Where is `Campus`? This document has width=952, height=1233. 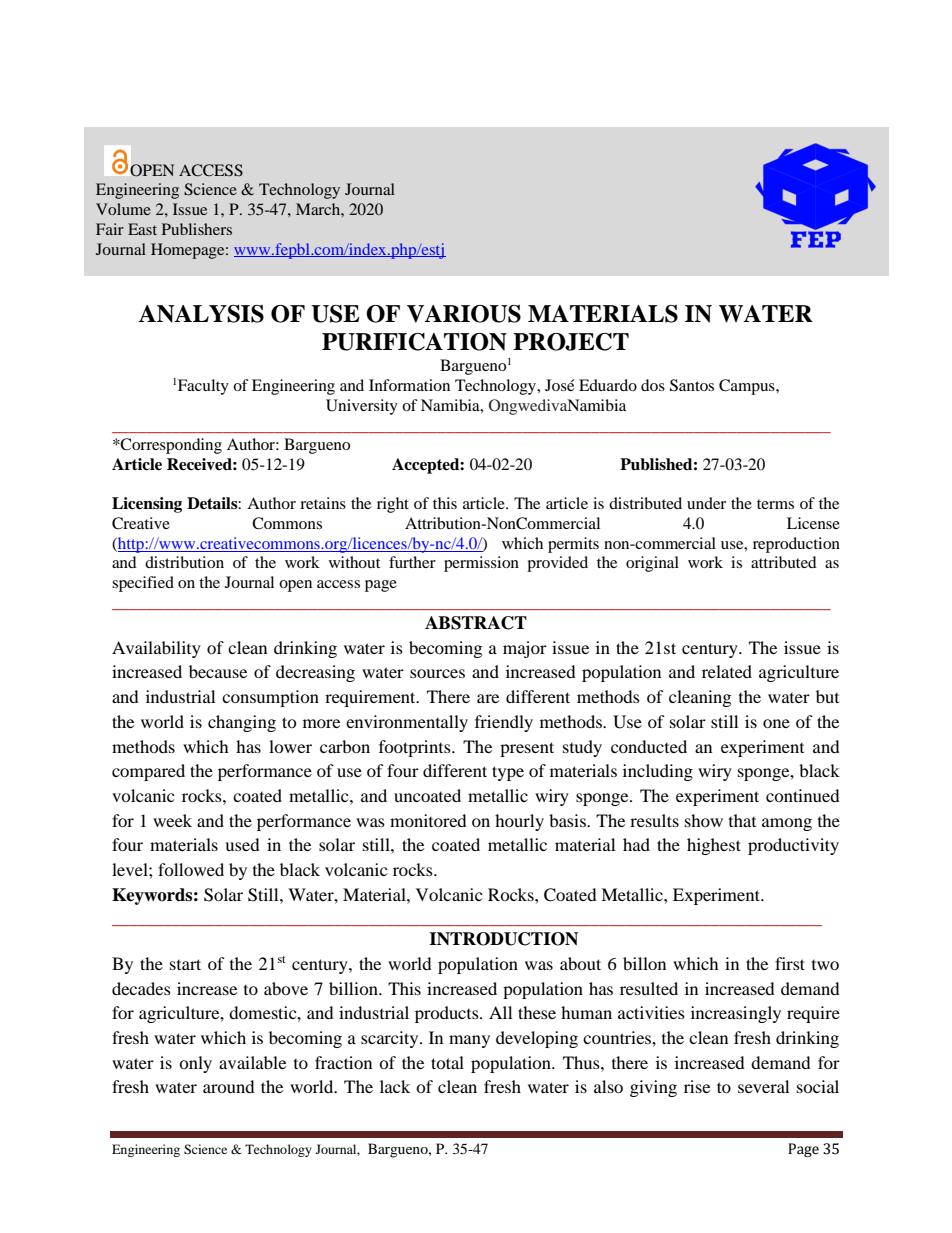
Campus is located at coordinates (748, 387).
